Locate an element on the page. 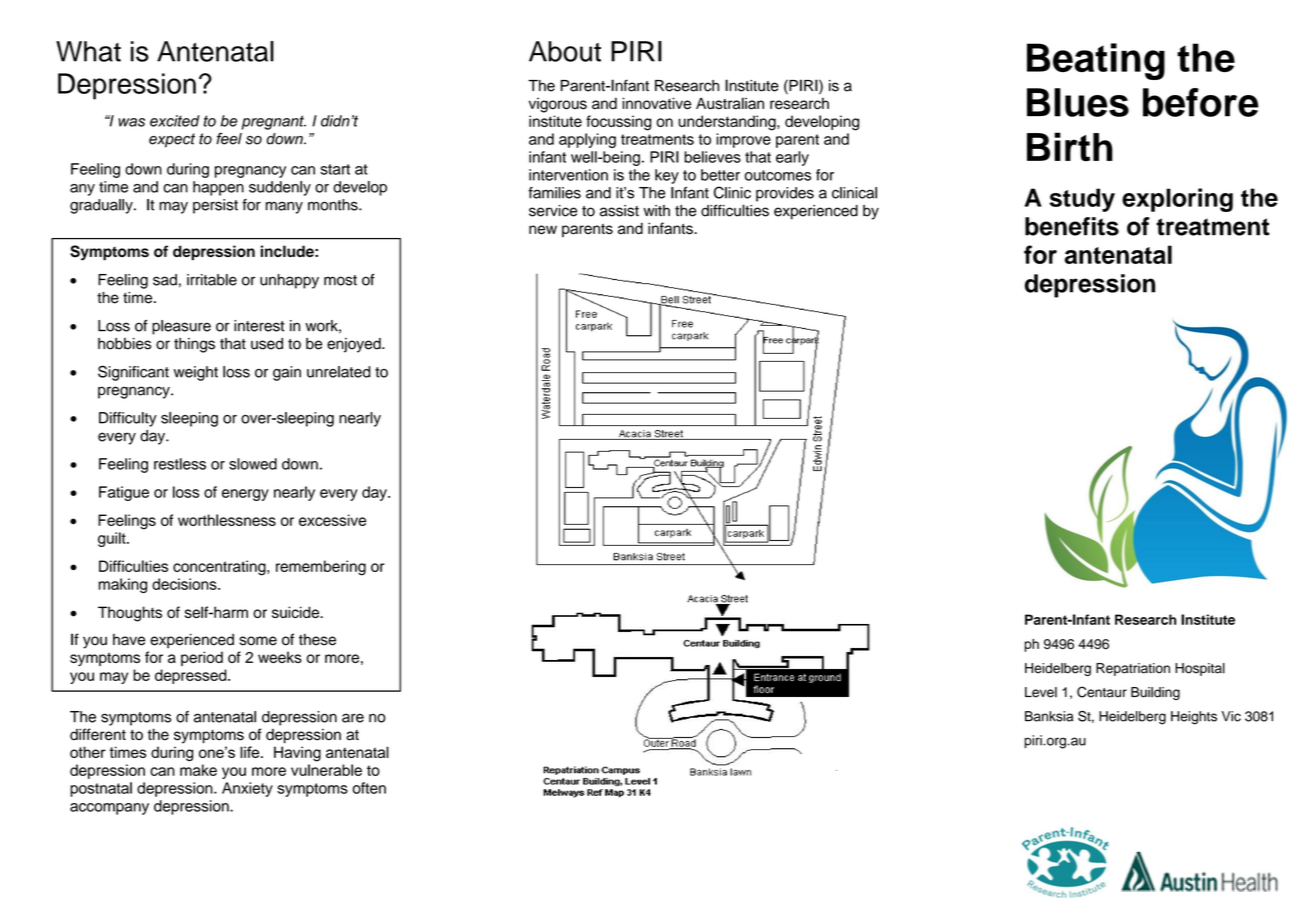  Heights is located at coordinates (1194, 718).
